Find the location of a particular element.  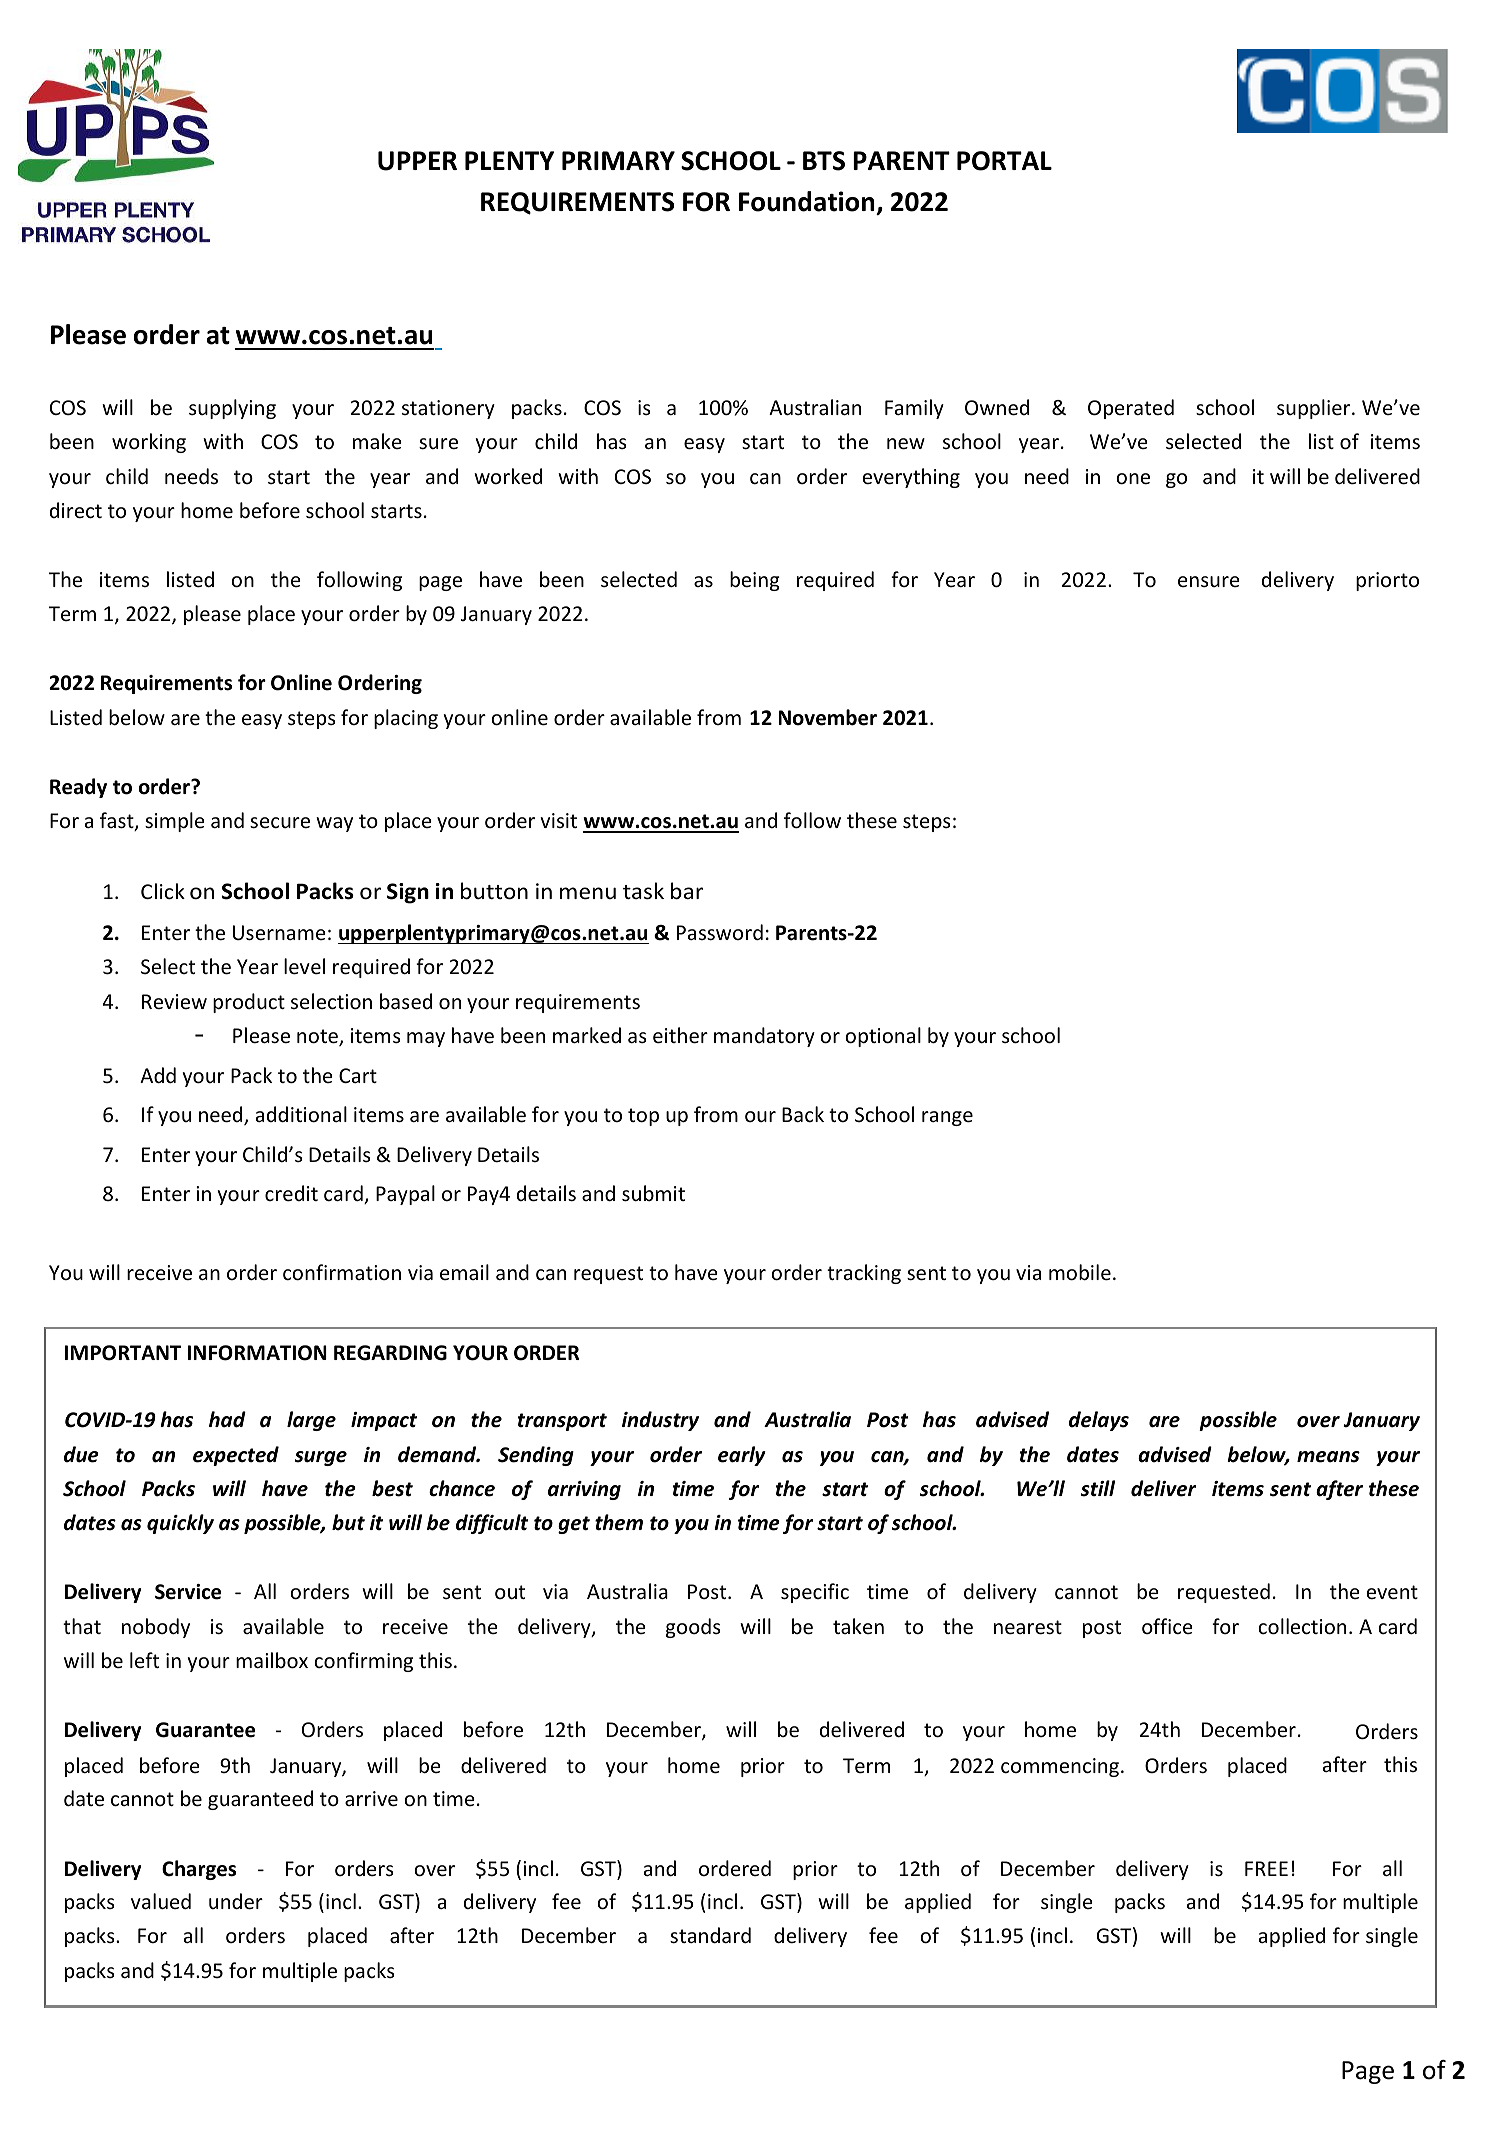

tracking is located at coordinates (864, 1274).
